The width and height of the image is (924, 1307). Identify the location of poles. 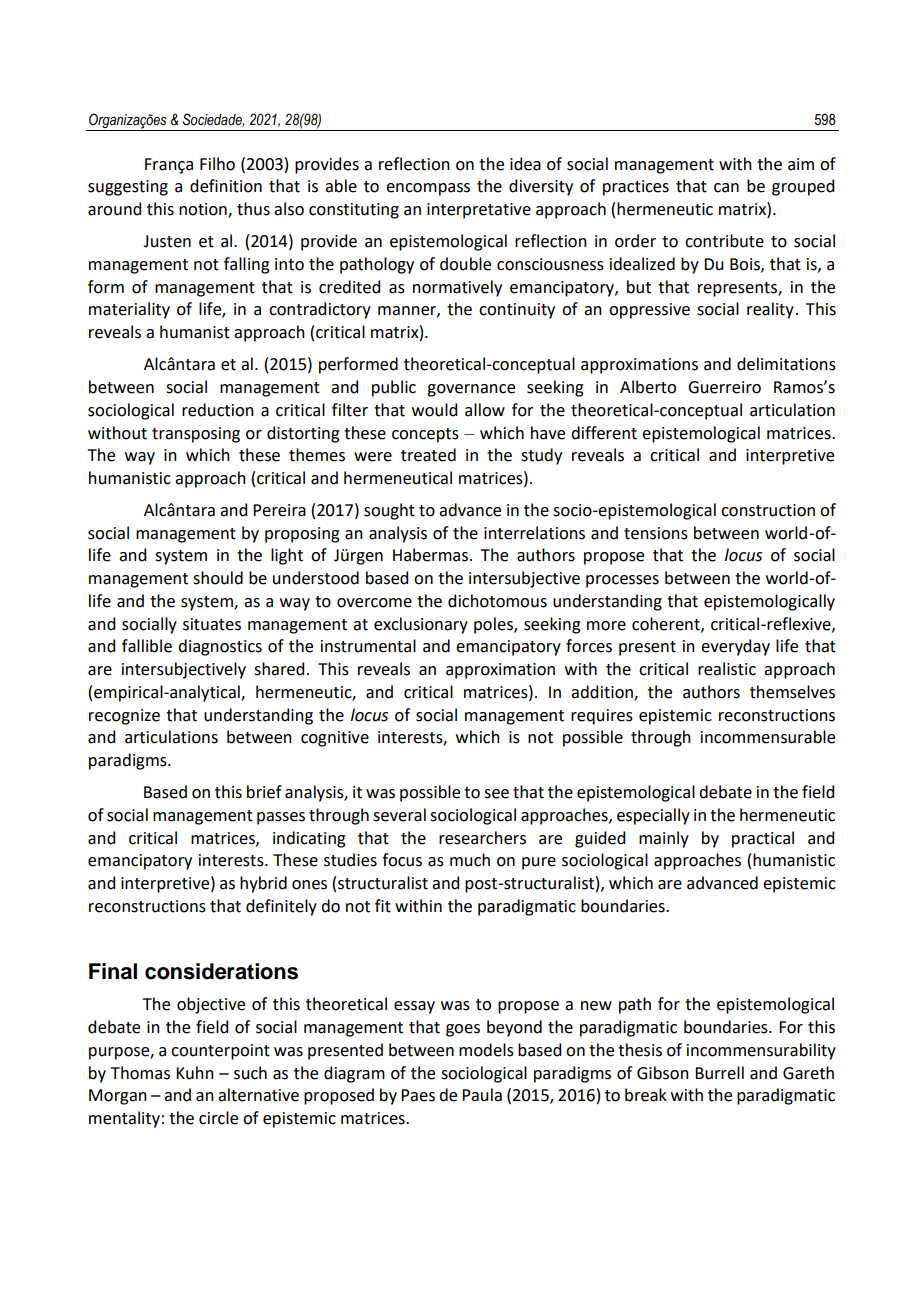
(494, 625).
